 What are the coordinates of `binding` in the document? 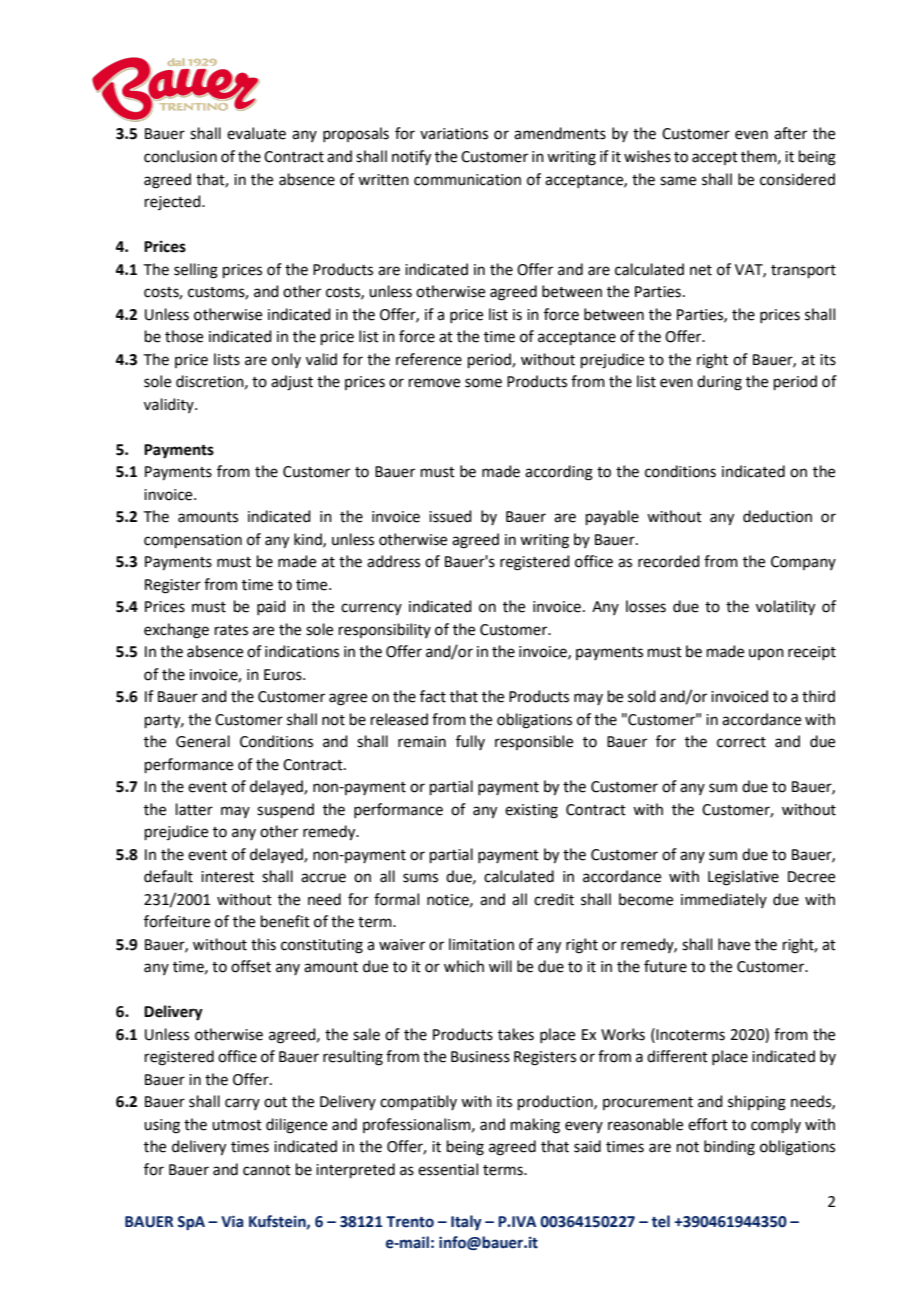 It's located at (729, 1148).
